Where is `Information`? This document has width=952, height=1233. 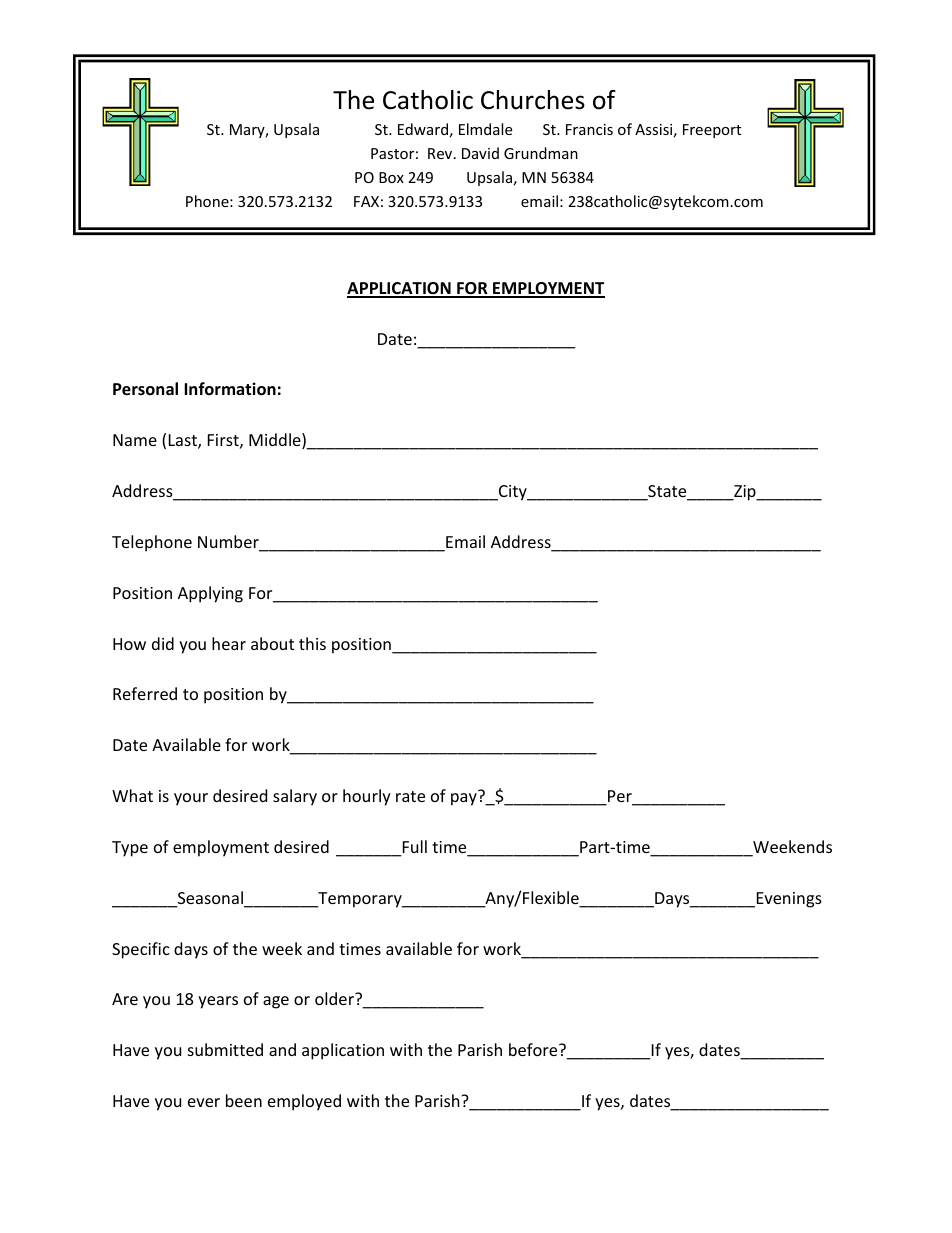
Information is located at coordinates (230, 389).
